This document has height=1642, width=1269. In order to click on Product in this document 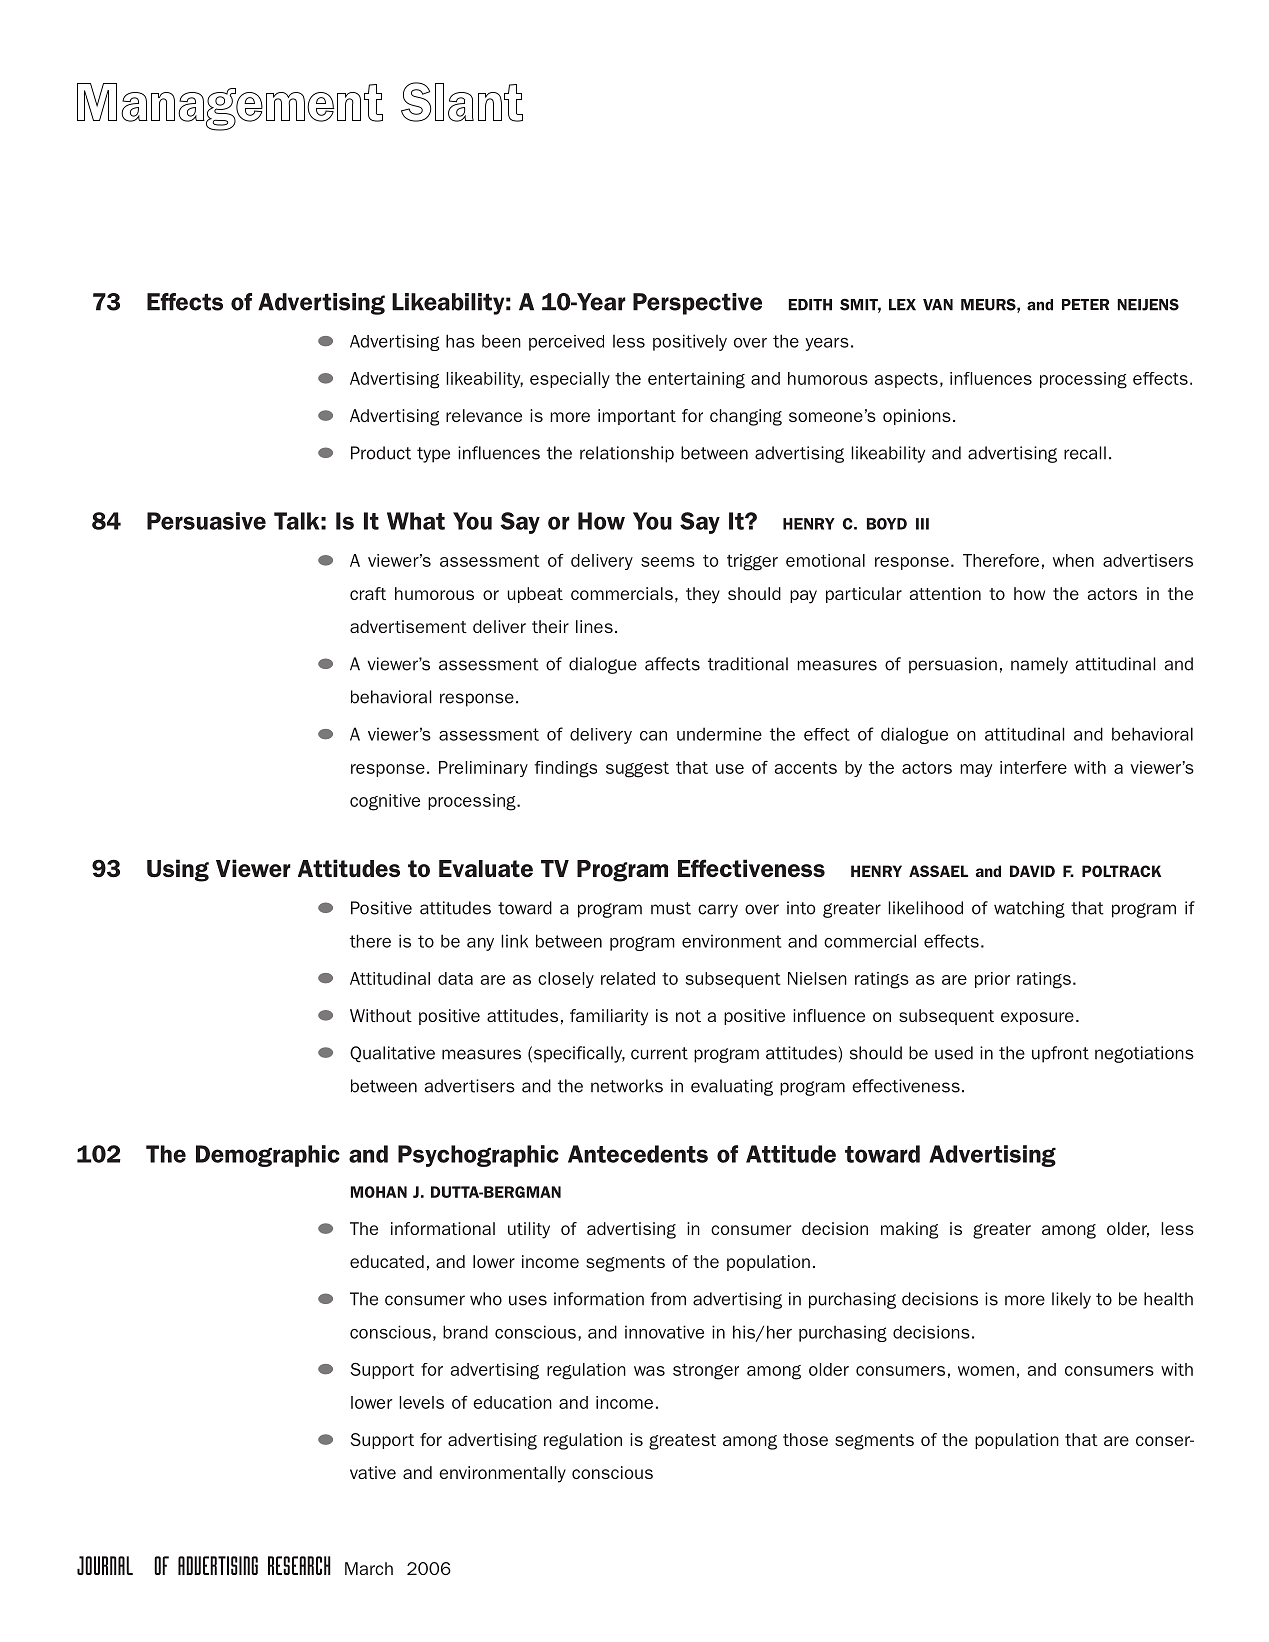, I will do `click(381, 453)`.
